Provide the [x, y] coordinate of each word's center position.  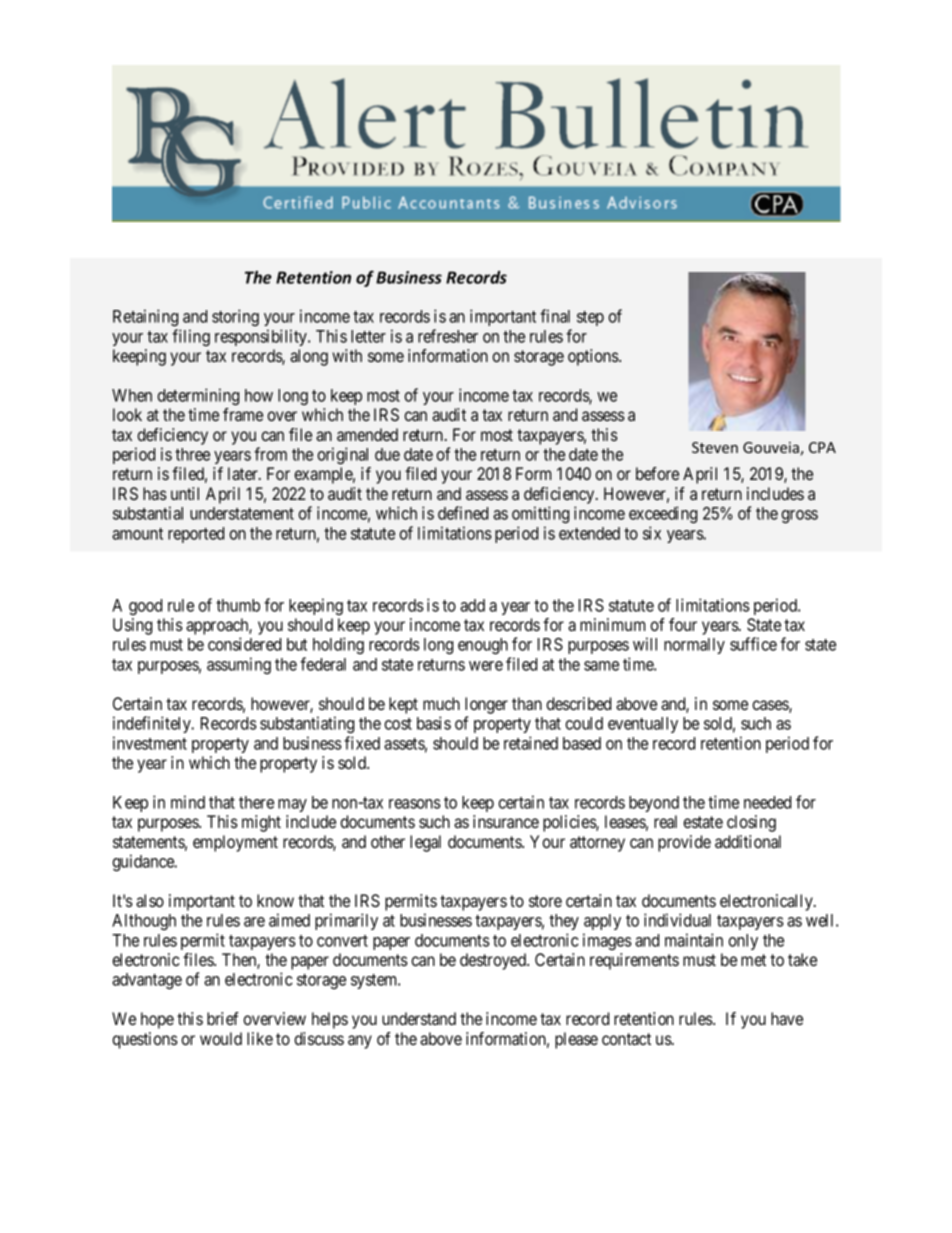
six [652, 533]
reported [196, 535]
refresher [448, 336]
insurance [506, 821]
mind [188, 802]
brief [223, 1018]
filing [191, 337]
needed [767, 802]
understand [419, 1018]
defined [463, 513]
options [594, 357]
